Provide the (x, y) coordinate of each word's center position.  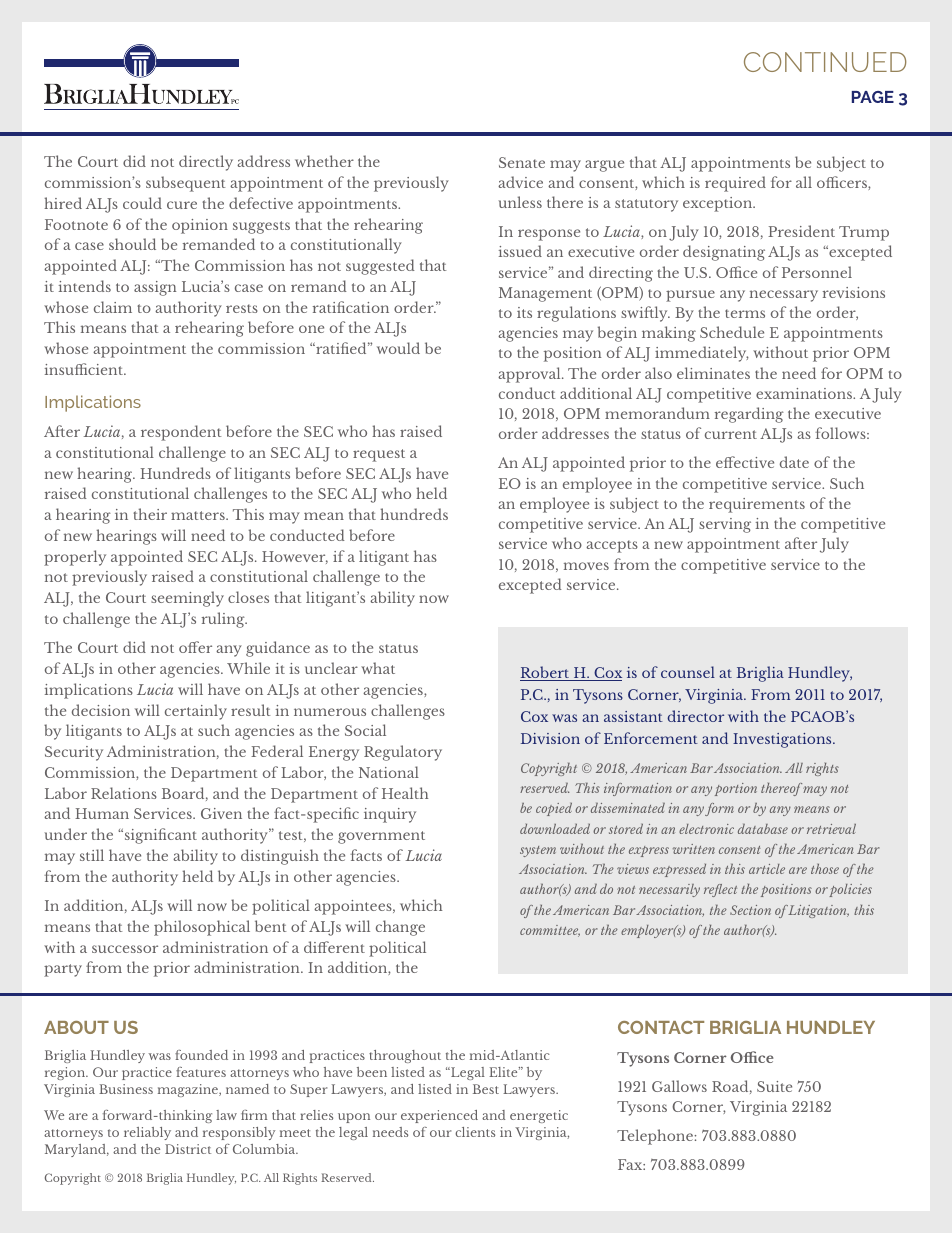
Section (750, 910)
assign (155, 288)
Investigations (783, 740)
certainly (196, 712)
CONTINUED (825, 62)
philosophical (202, 928)
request (379, 455)
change (400, 928)
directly (206, 163)
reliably (147, 1133)
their (150, 514)
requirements (757, 505)
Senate (522, 162)
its (524, 312)
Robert (546, 673)
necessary (784, 296)
